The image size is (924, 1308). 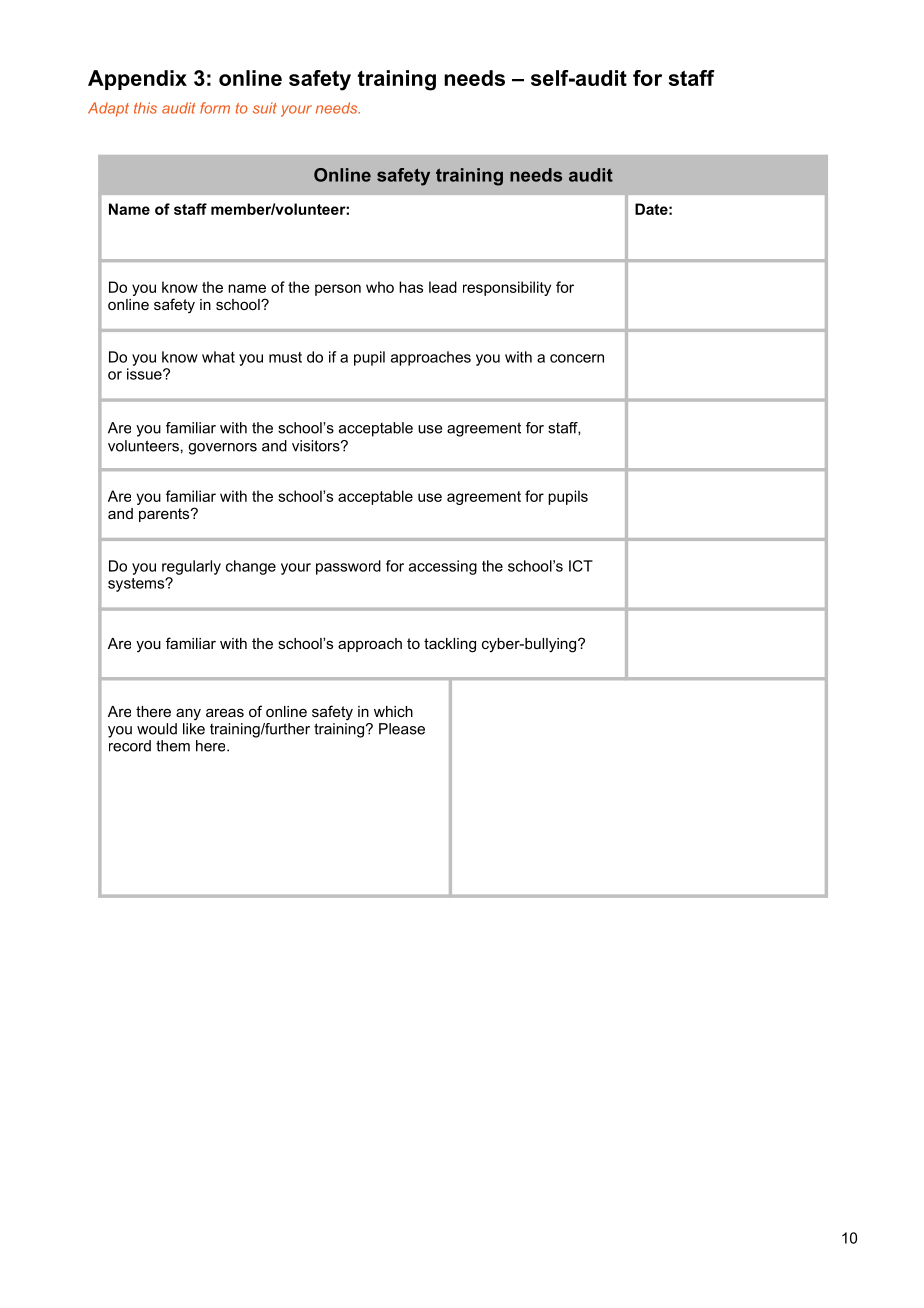 I want to click on concern, so click(x=577, y=358).
